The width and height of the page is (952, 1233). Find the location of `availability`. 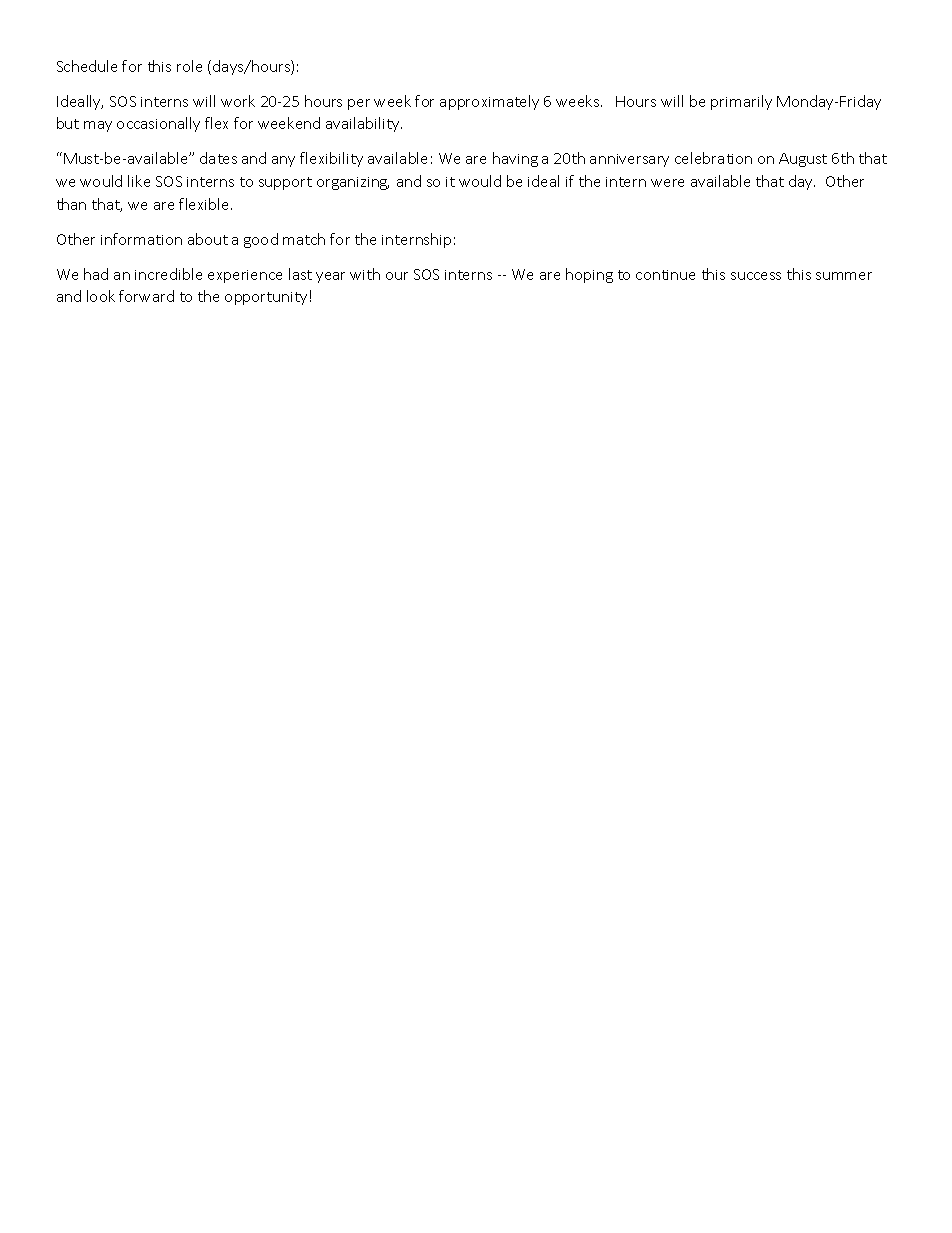

availability is located at coordinates (364, 124).
